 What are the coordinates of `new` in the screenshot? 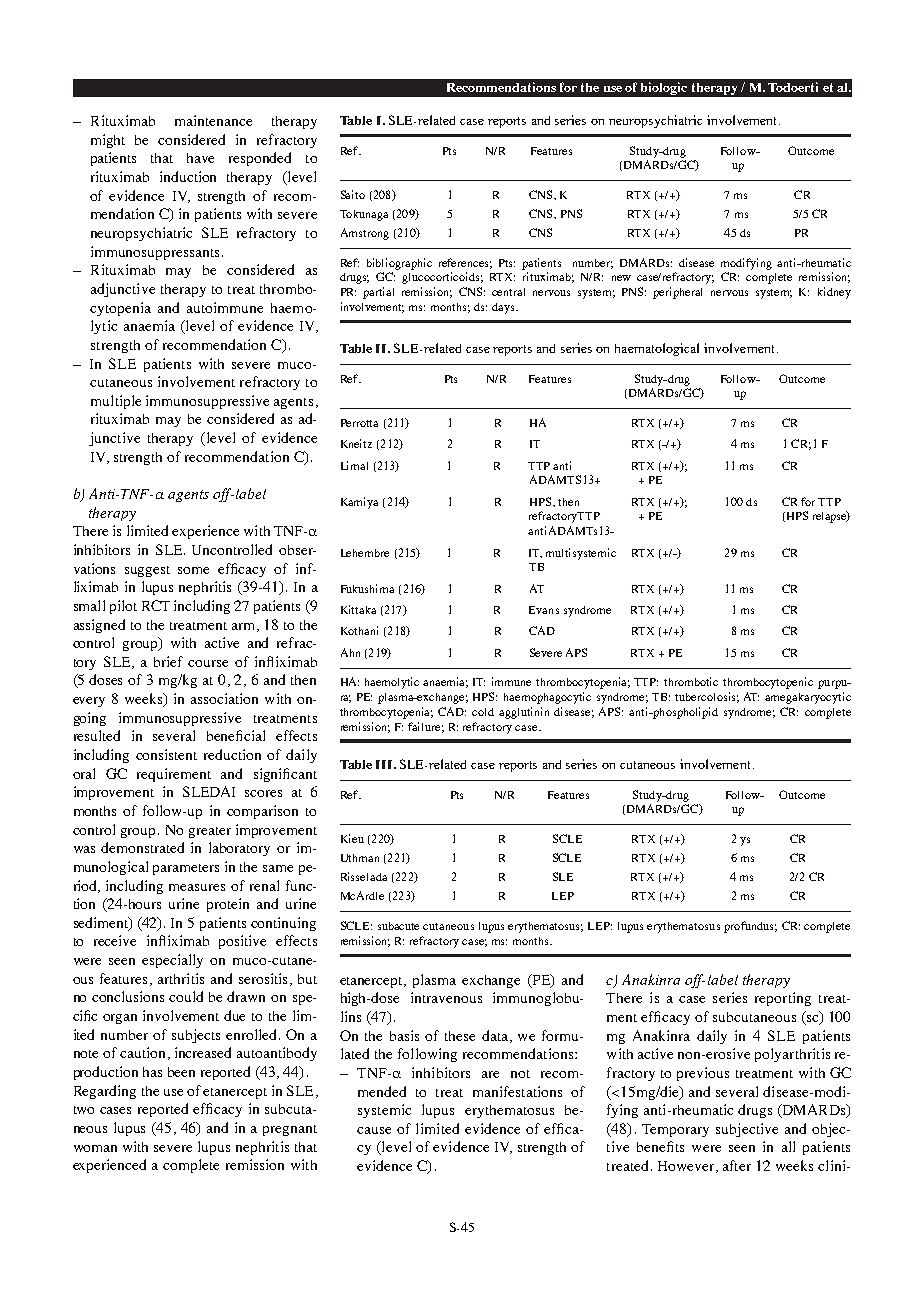 It's located at (621, 278).
